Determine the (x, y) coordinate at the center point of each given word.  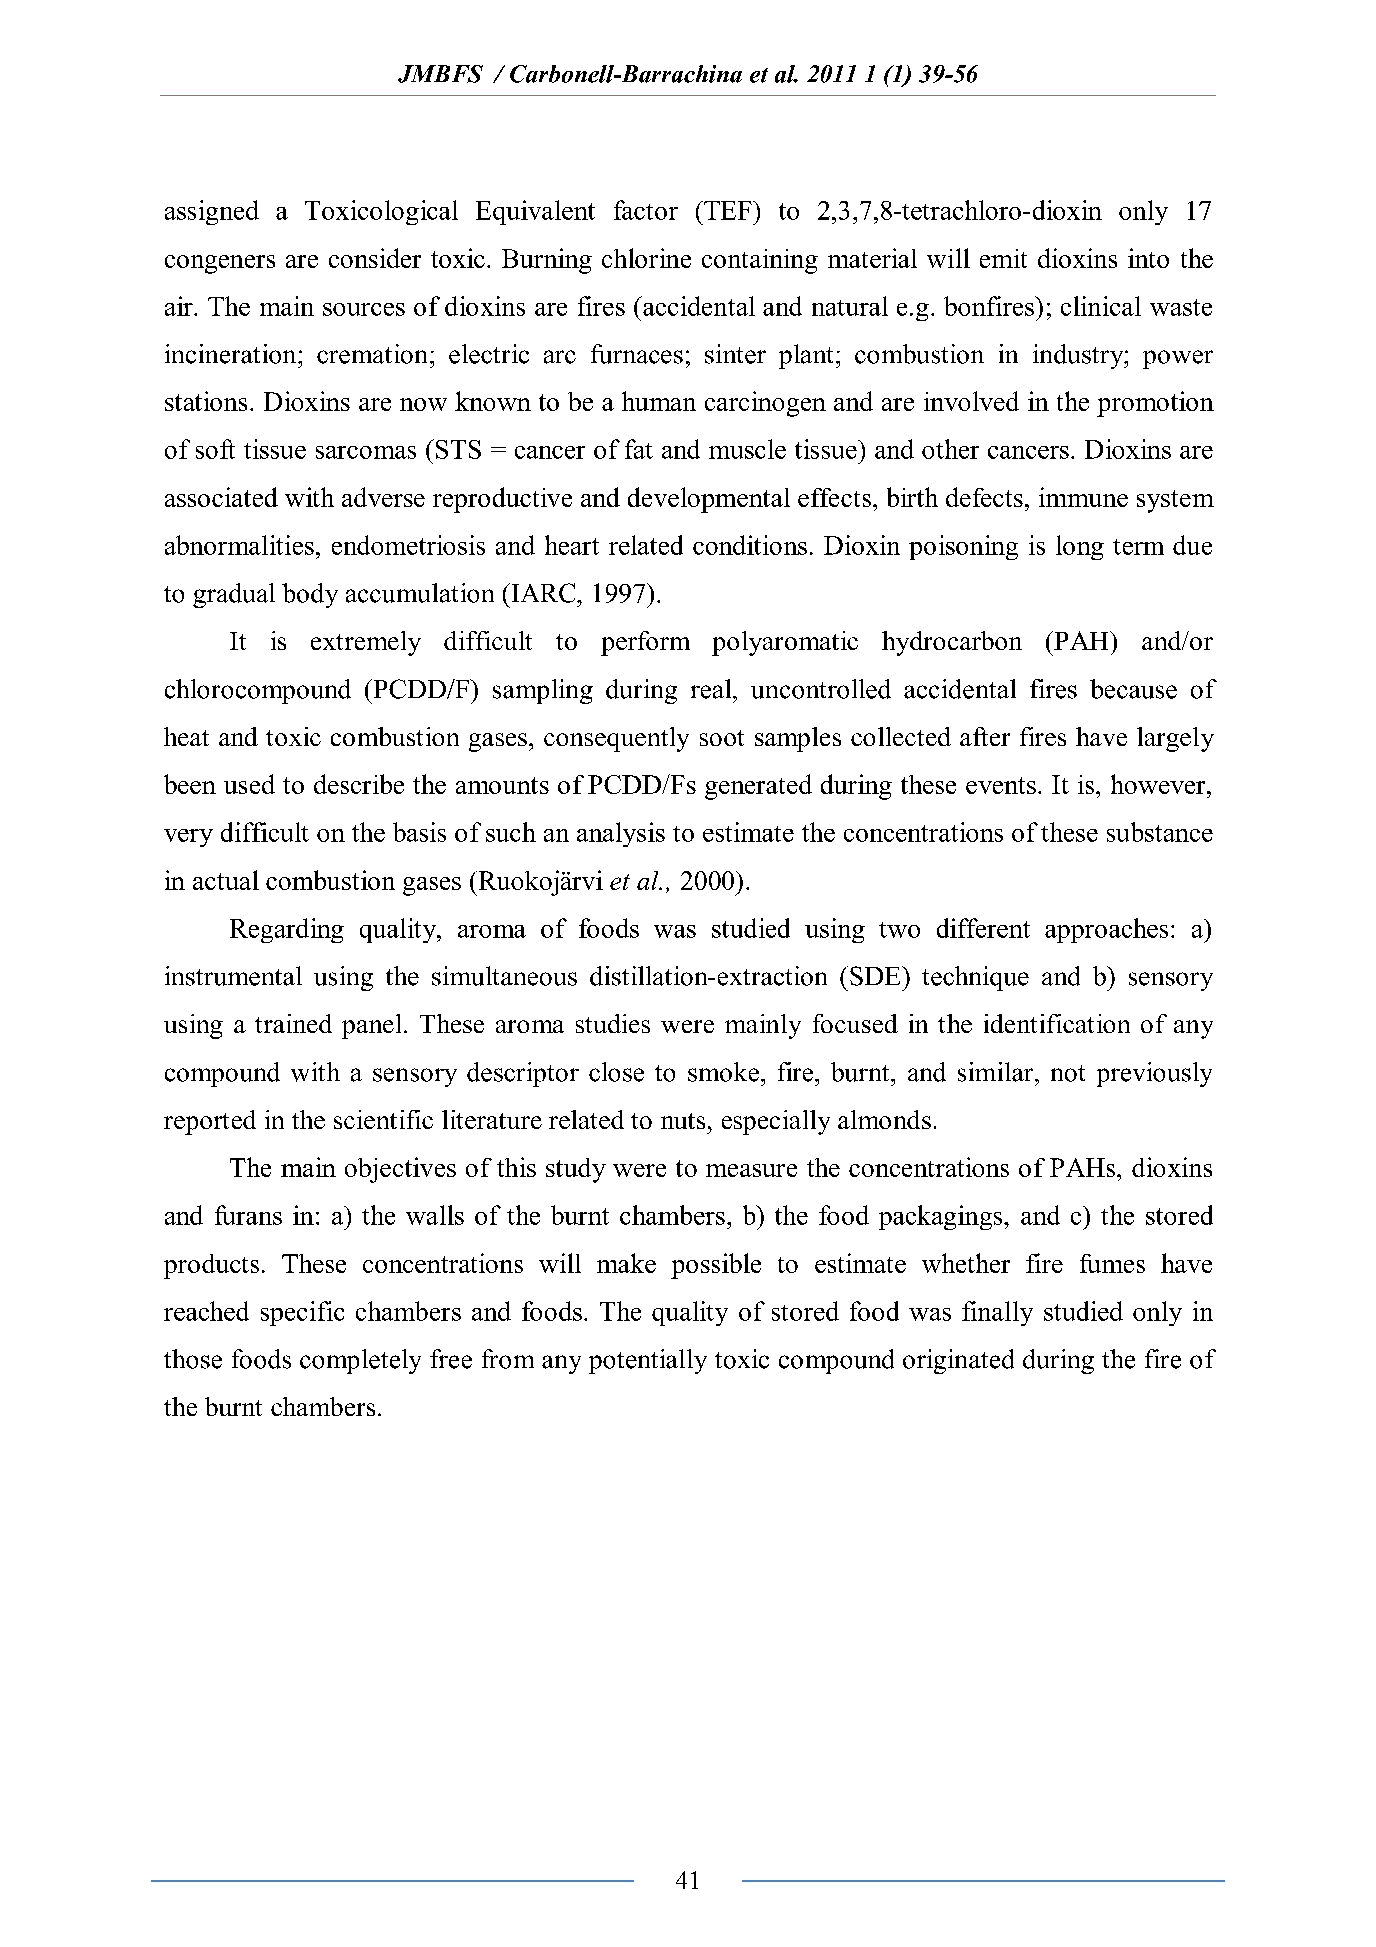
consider (375, 258)
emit (1003, 258)
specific (302, 1313)
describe (359, 784)
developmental (709, 500)
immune (1083, 497)
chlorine (646, 258)
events (1001, 785)
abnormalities (239, 545)
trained (293, 1023)
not (1068, 1073)
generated (758, 787)
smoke (723, 1072)
